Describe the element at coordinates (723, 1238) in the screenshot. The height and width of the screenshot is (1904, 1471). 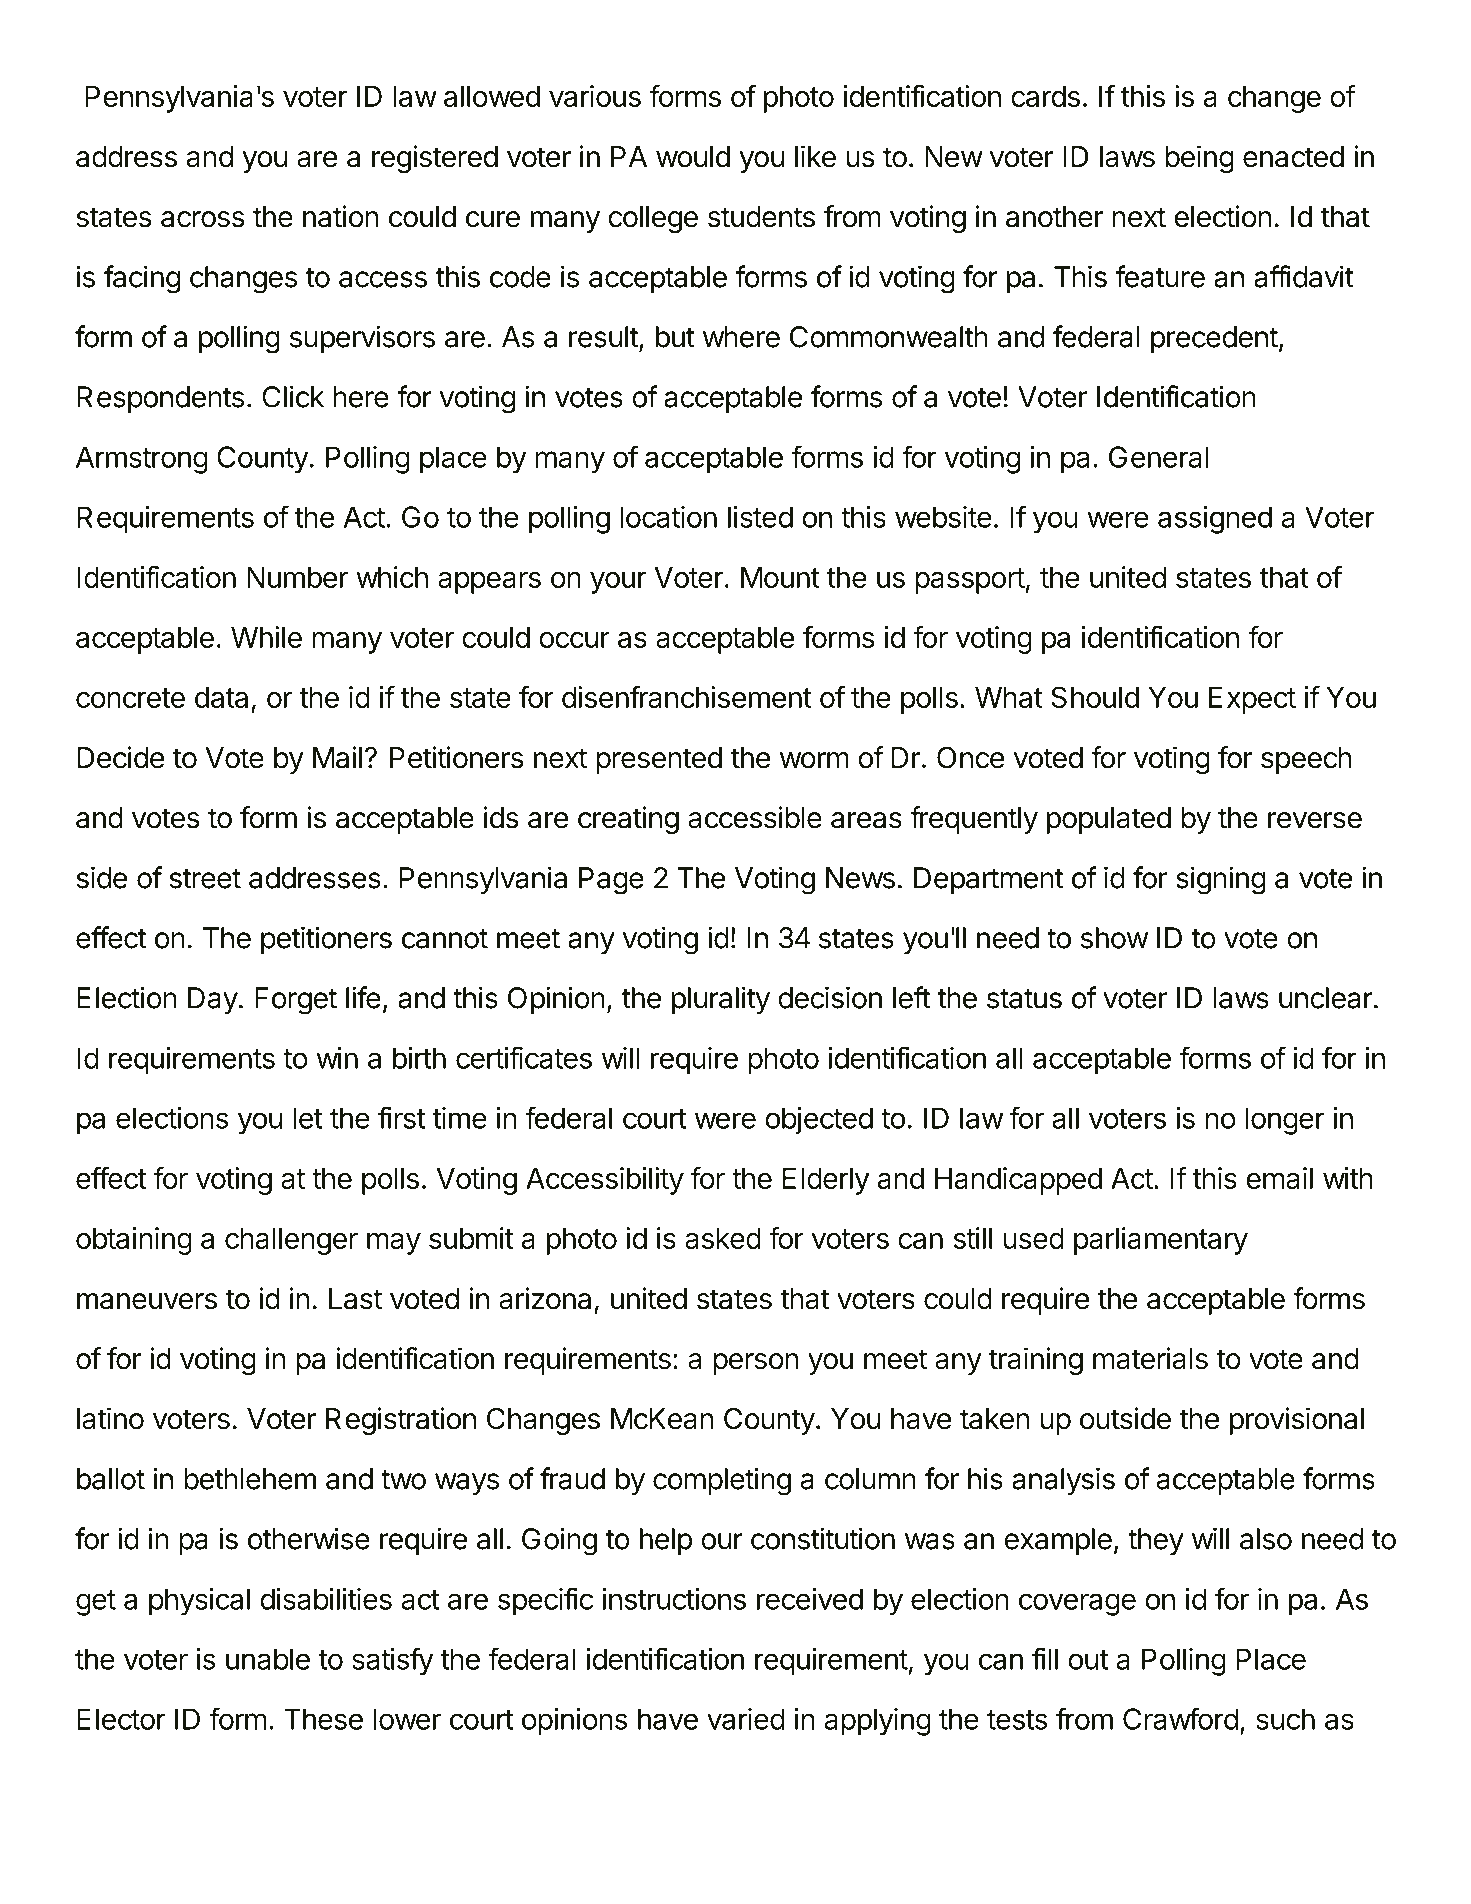
I see `asked` at that location.
